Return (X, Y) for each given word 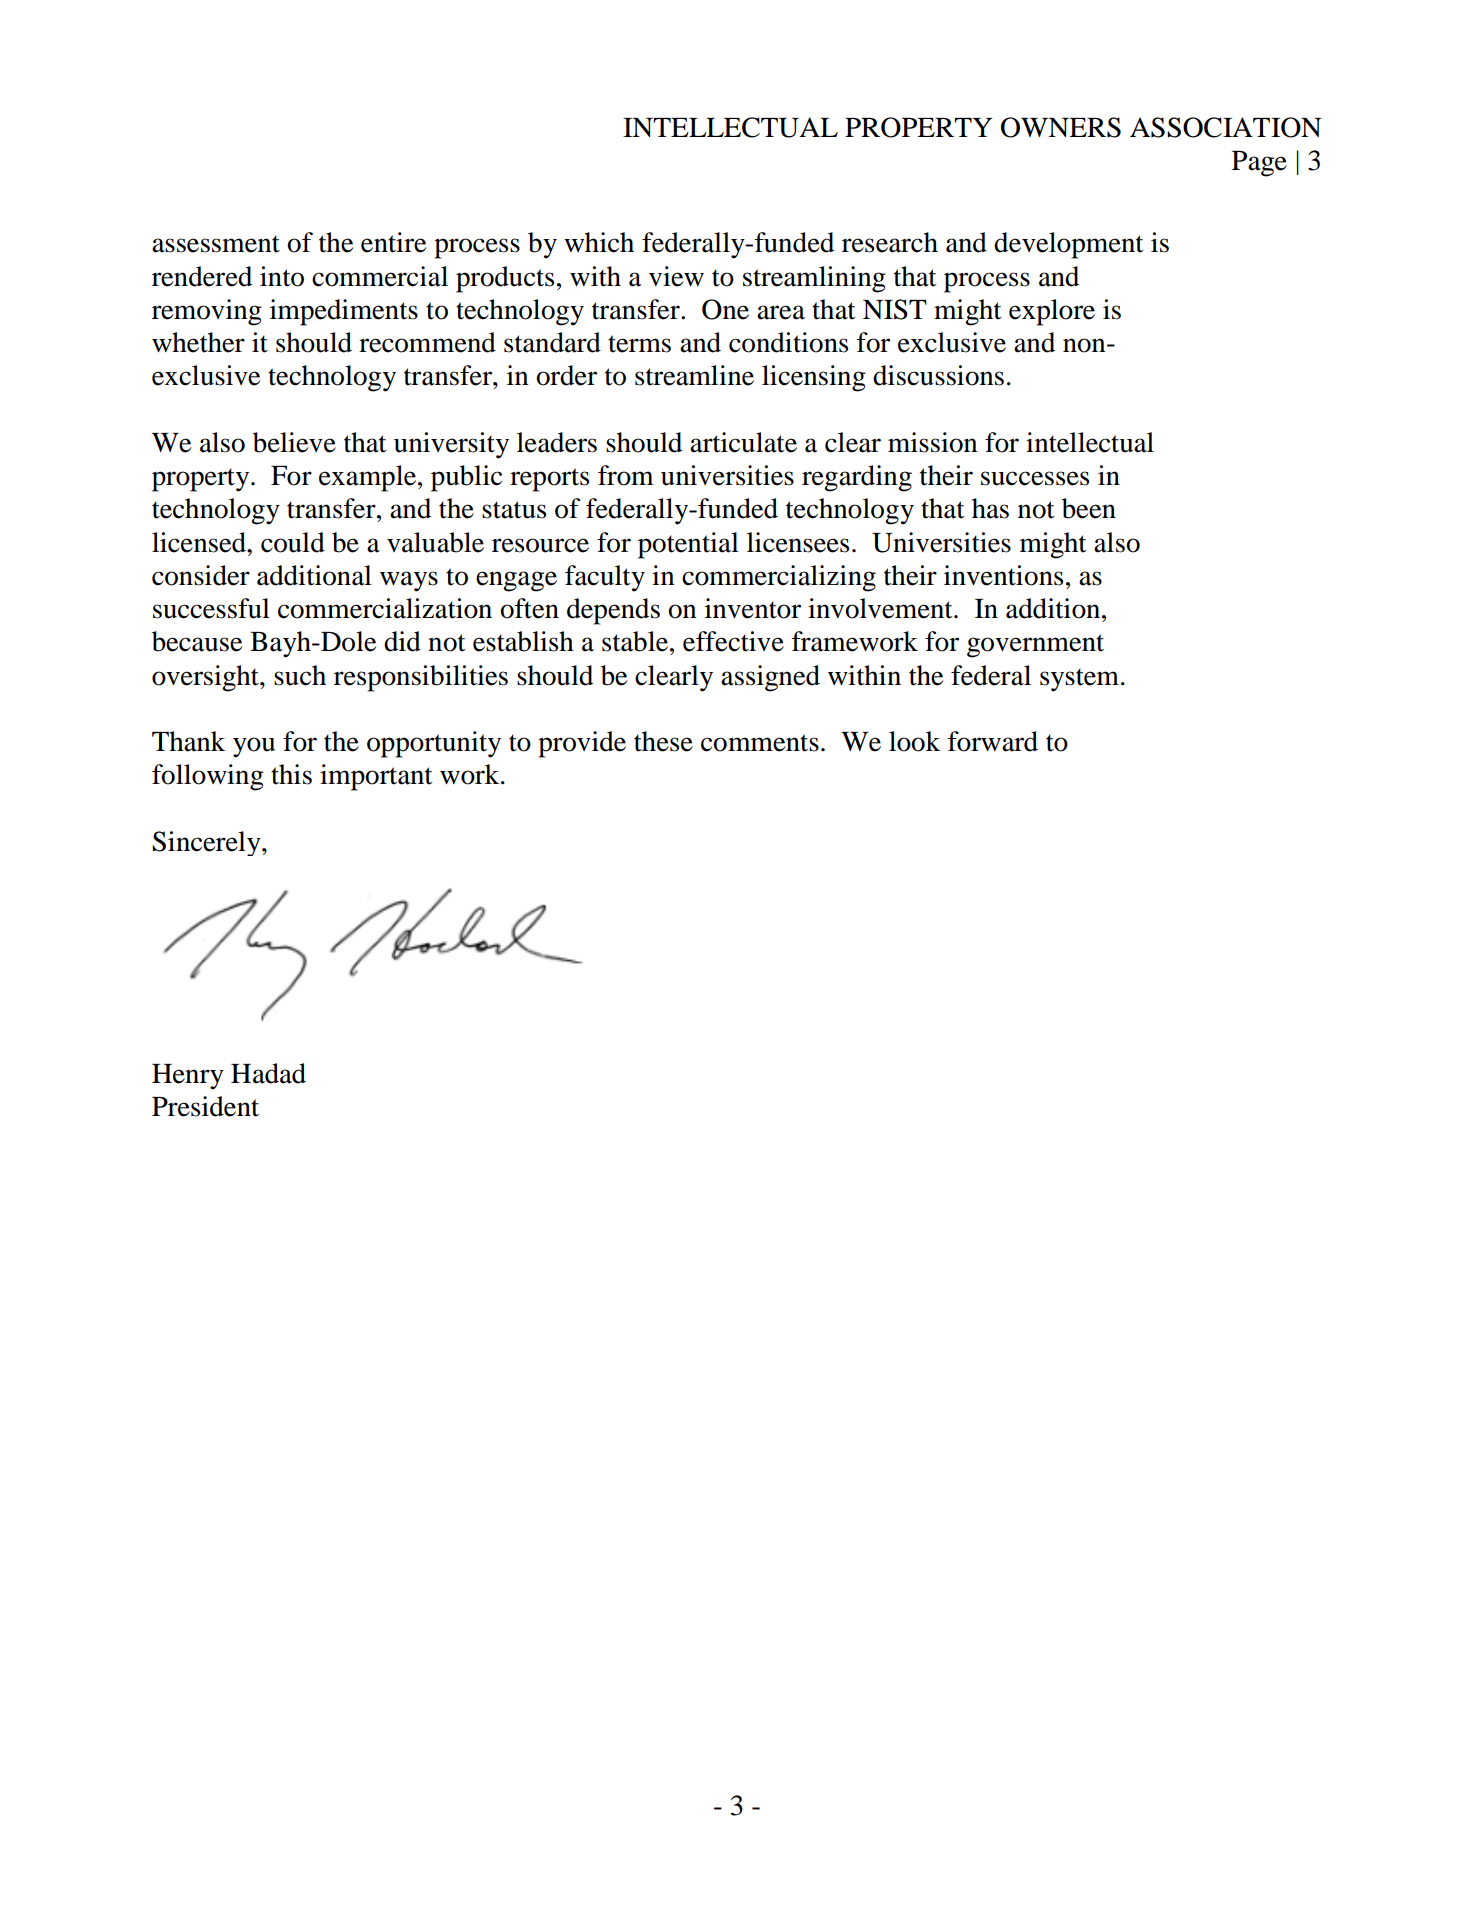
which (599, 242)
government (1035, 646)
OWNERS (1061, 127)
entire (393, 242)
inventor (753, 608)
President (205, 1106)
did (402, 641)
